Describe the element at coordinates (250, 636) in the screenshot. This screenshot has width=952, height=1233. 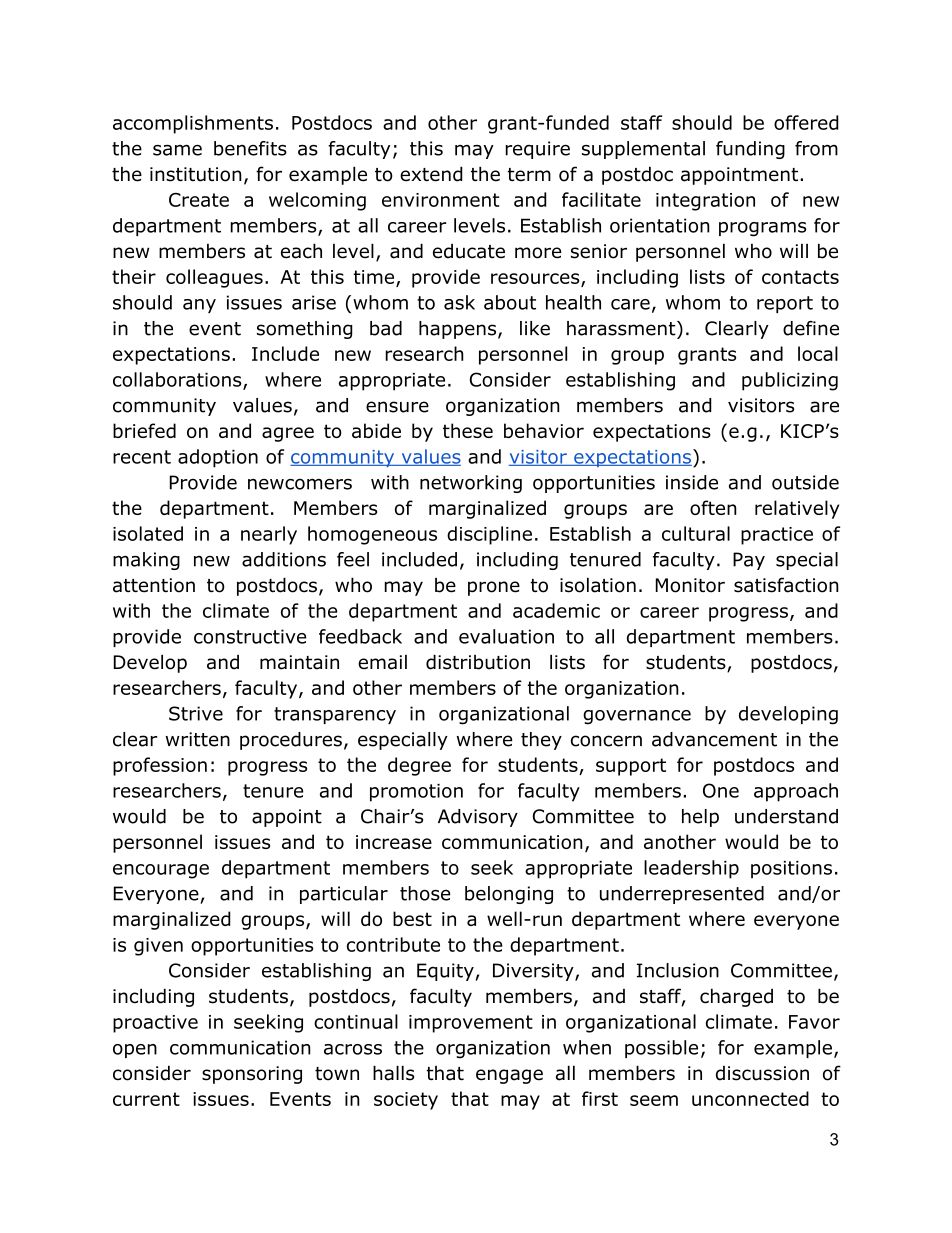
I see `constructive` at that location.
